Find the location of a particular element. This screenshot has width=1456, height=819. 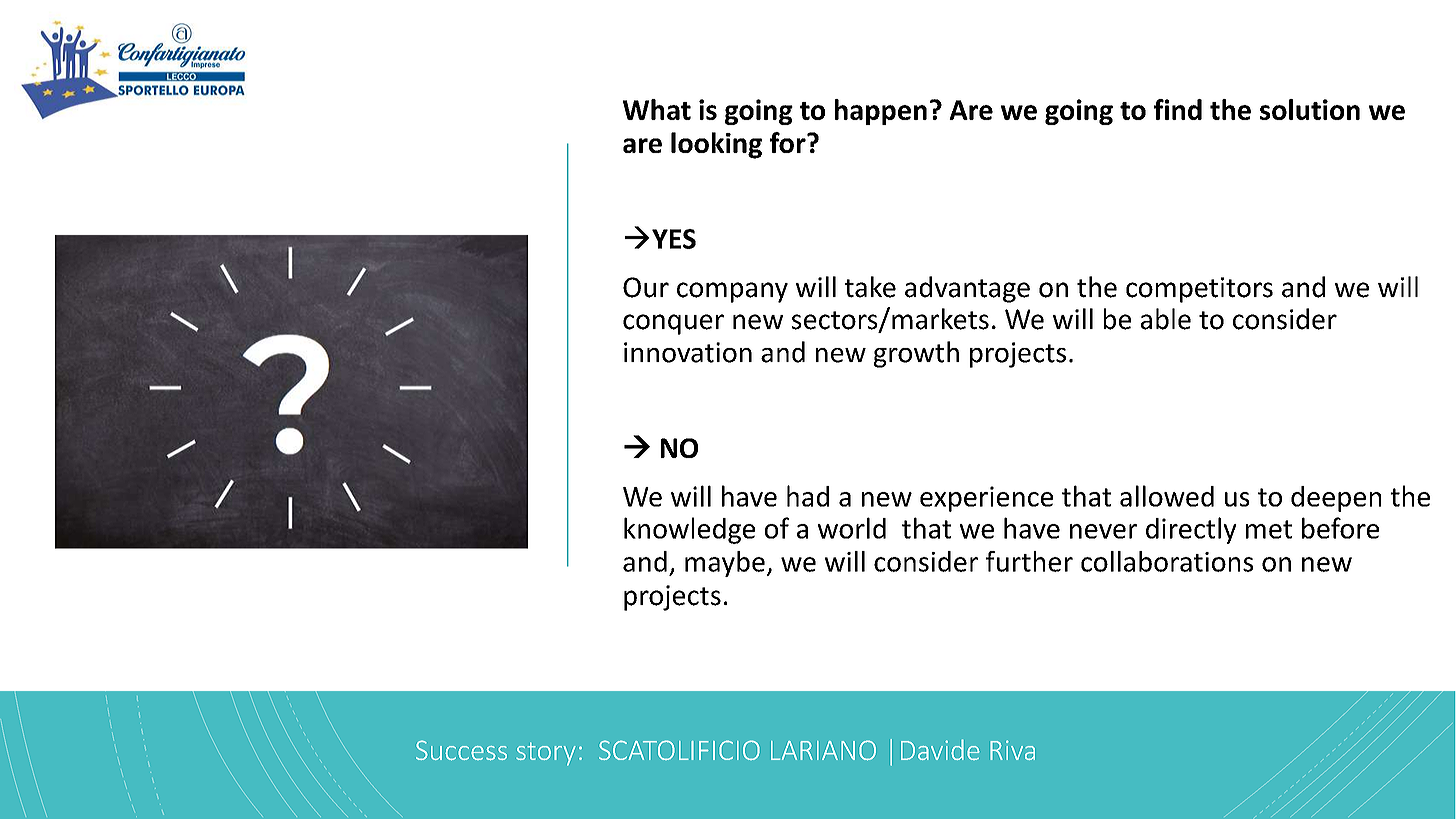

knowledge is located at coordinates (689, 530).
